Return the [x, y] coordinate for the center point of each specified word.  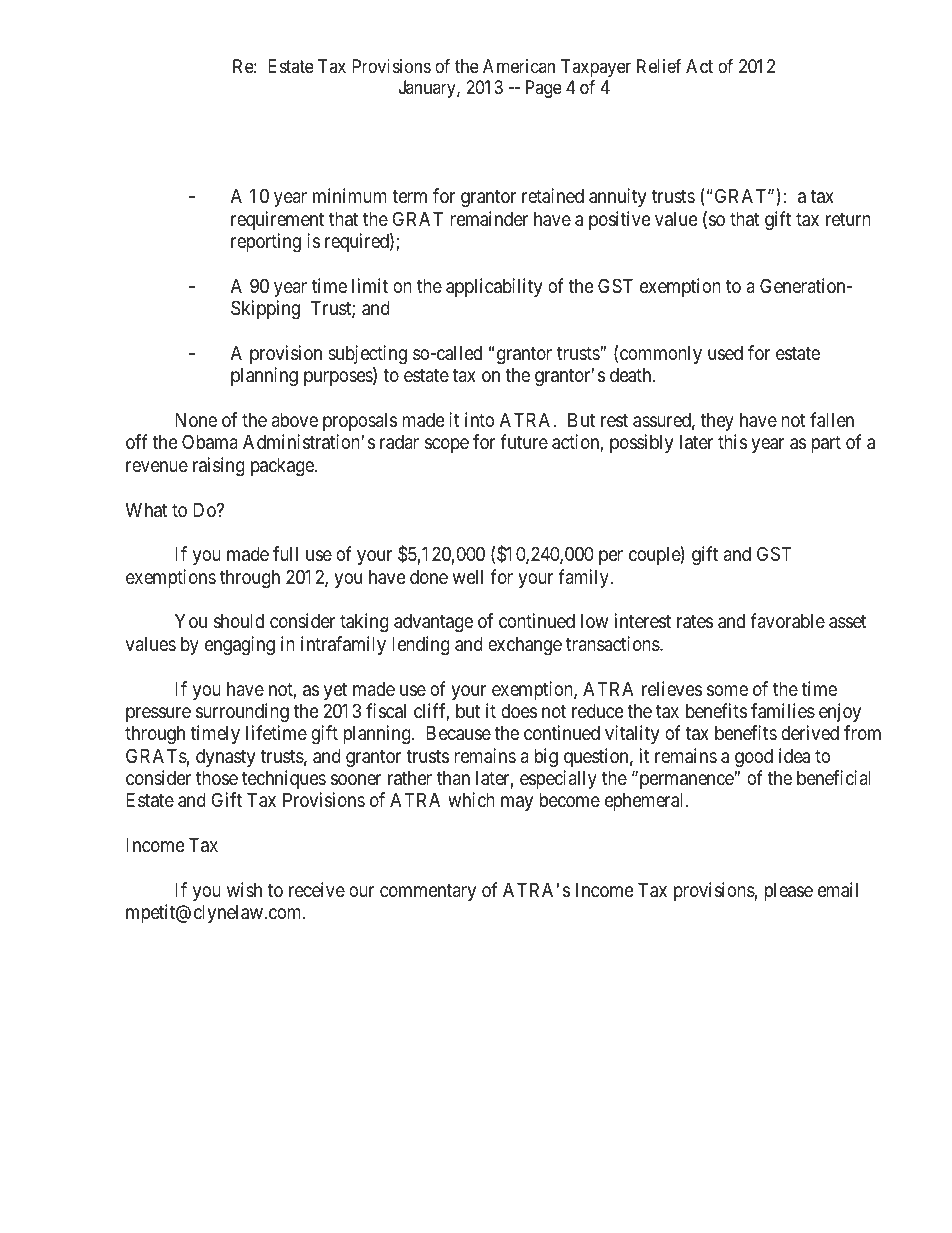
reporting [266, 242]
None [196, 420]
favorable [787, 621]
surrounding [242, 712]
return [848, 219]
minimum [350, 195]
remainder [489, 218]
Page [544, 89]
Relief [659, 66]
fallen [832, 419]
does [519, 711]
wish [244, 889]
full [285, 553]
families [783, 711]
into [479, 419]
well [467, 577]
